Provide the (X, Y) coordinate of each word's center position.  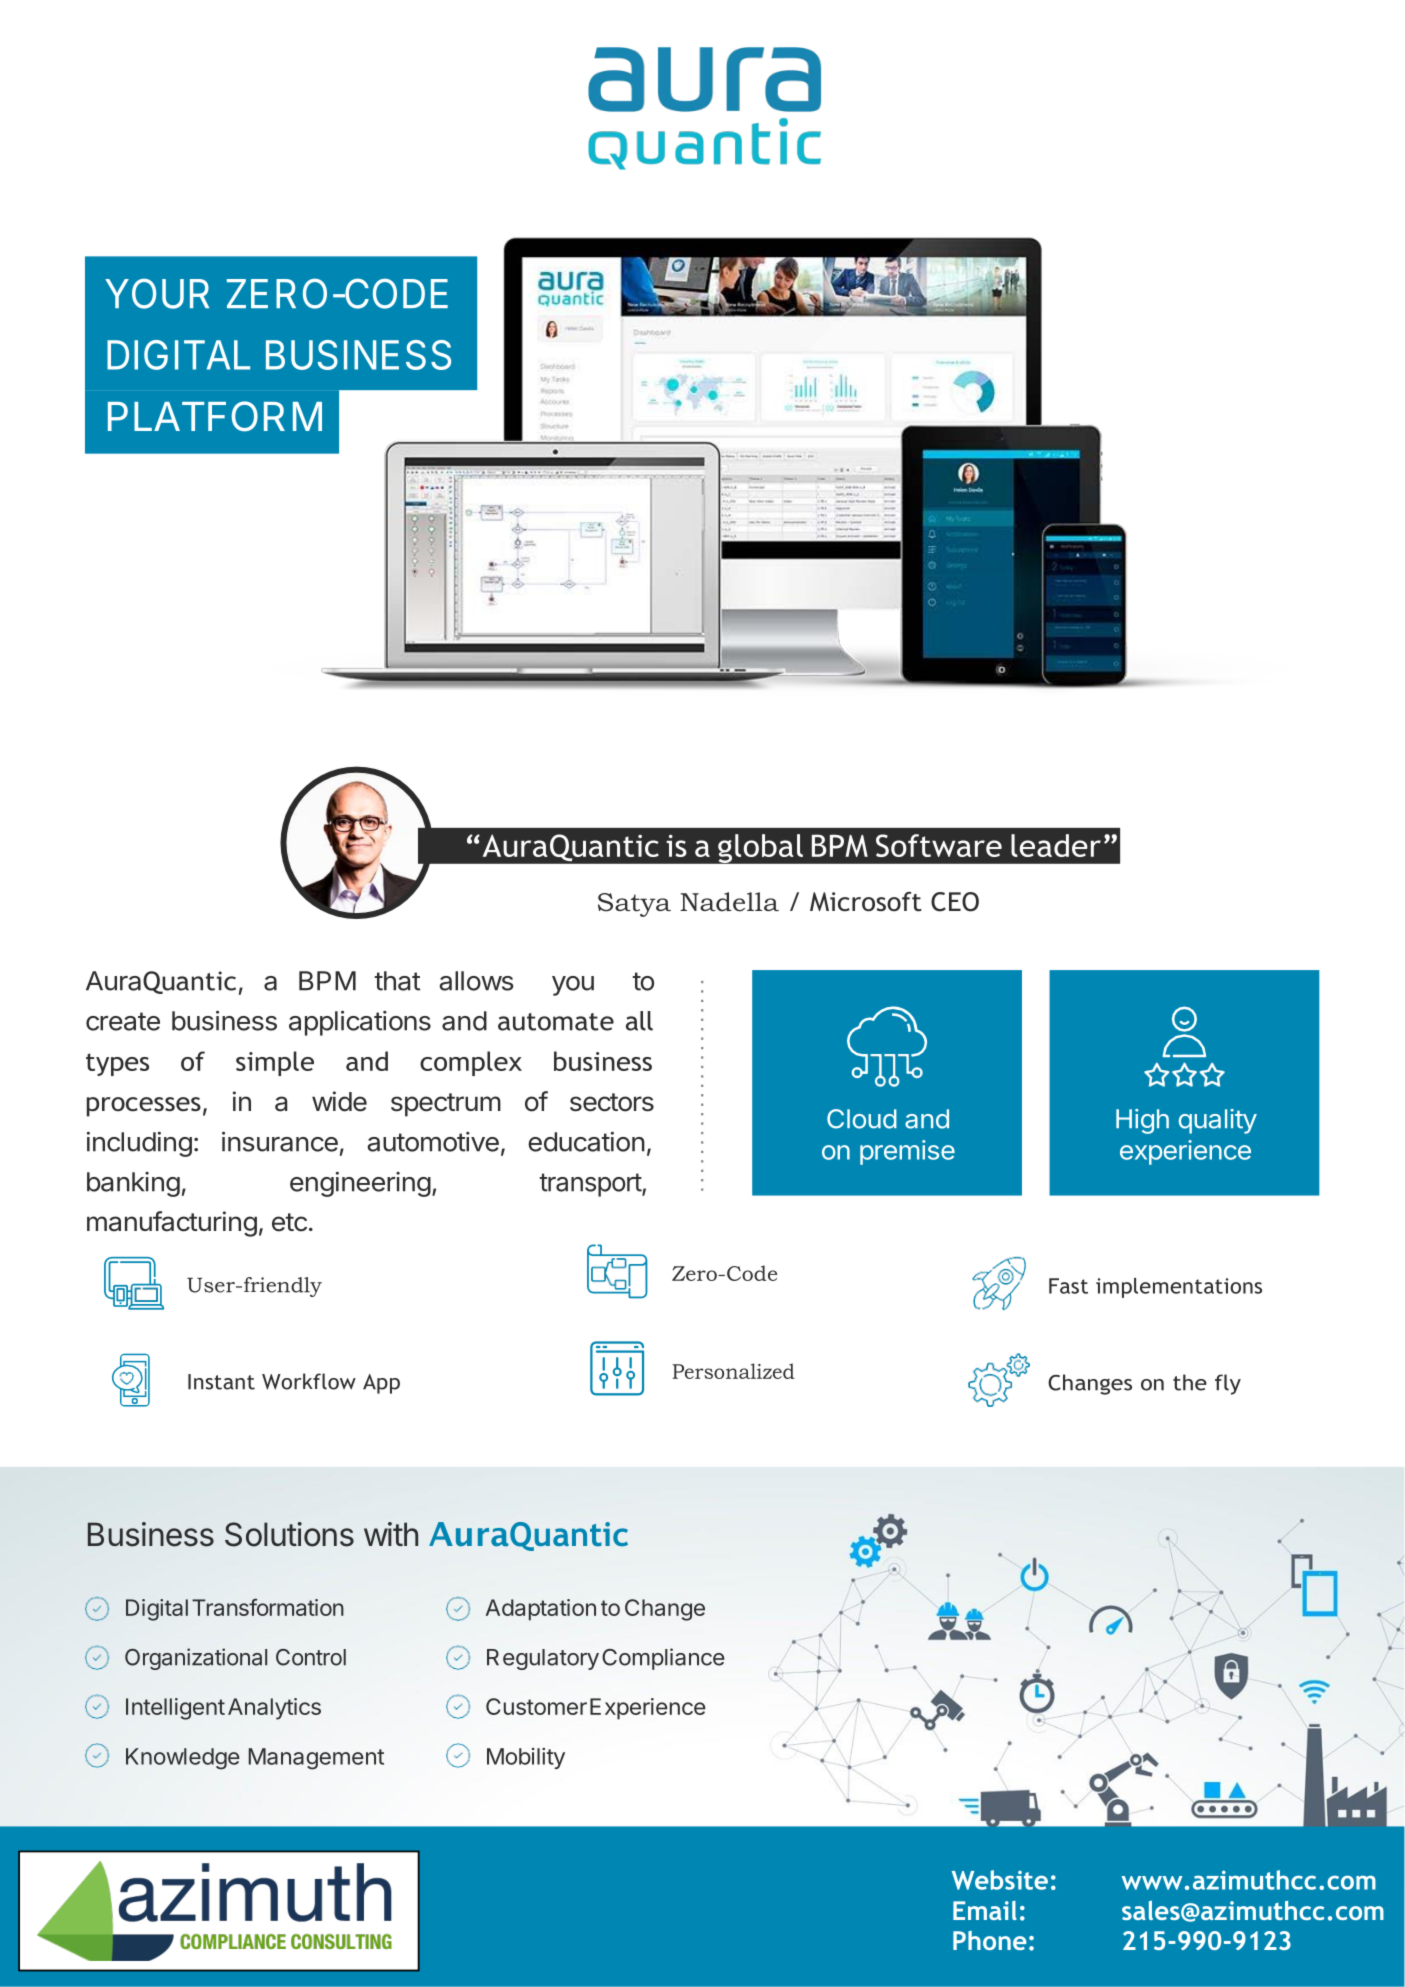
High (1142, 1121)
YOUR (157, 293)
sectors (612, 1102)
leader (1056, 845)
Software (939, 845)
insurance (280, 1141)
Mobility (526, 1758)
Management (316, 1759)
